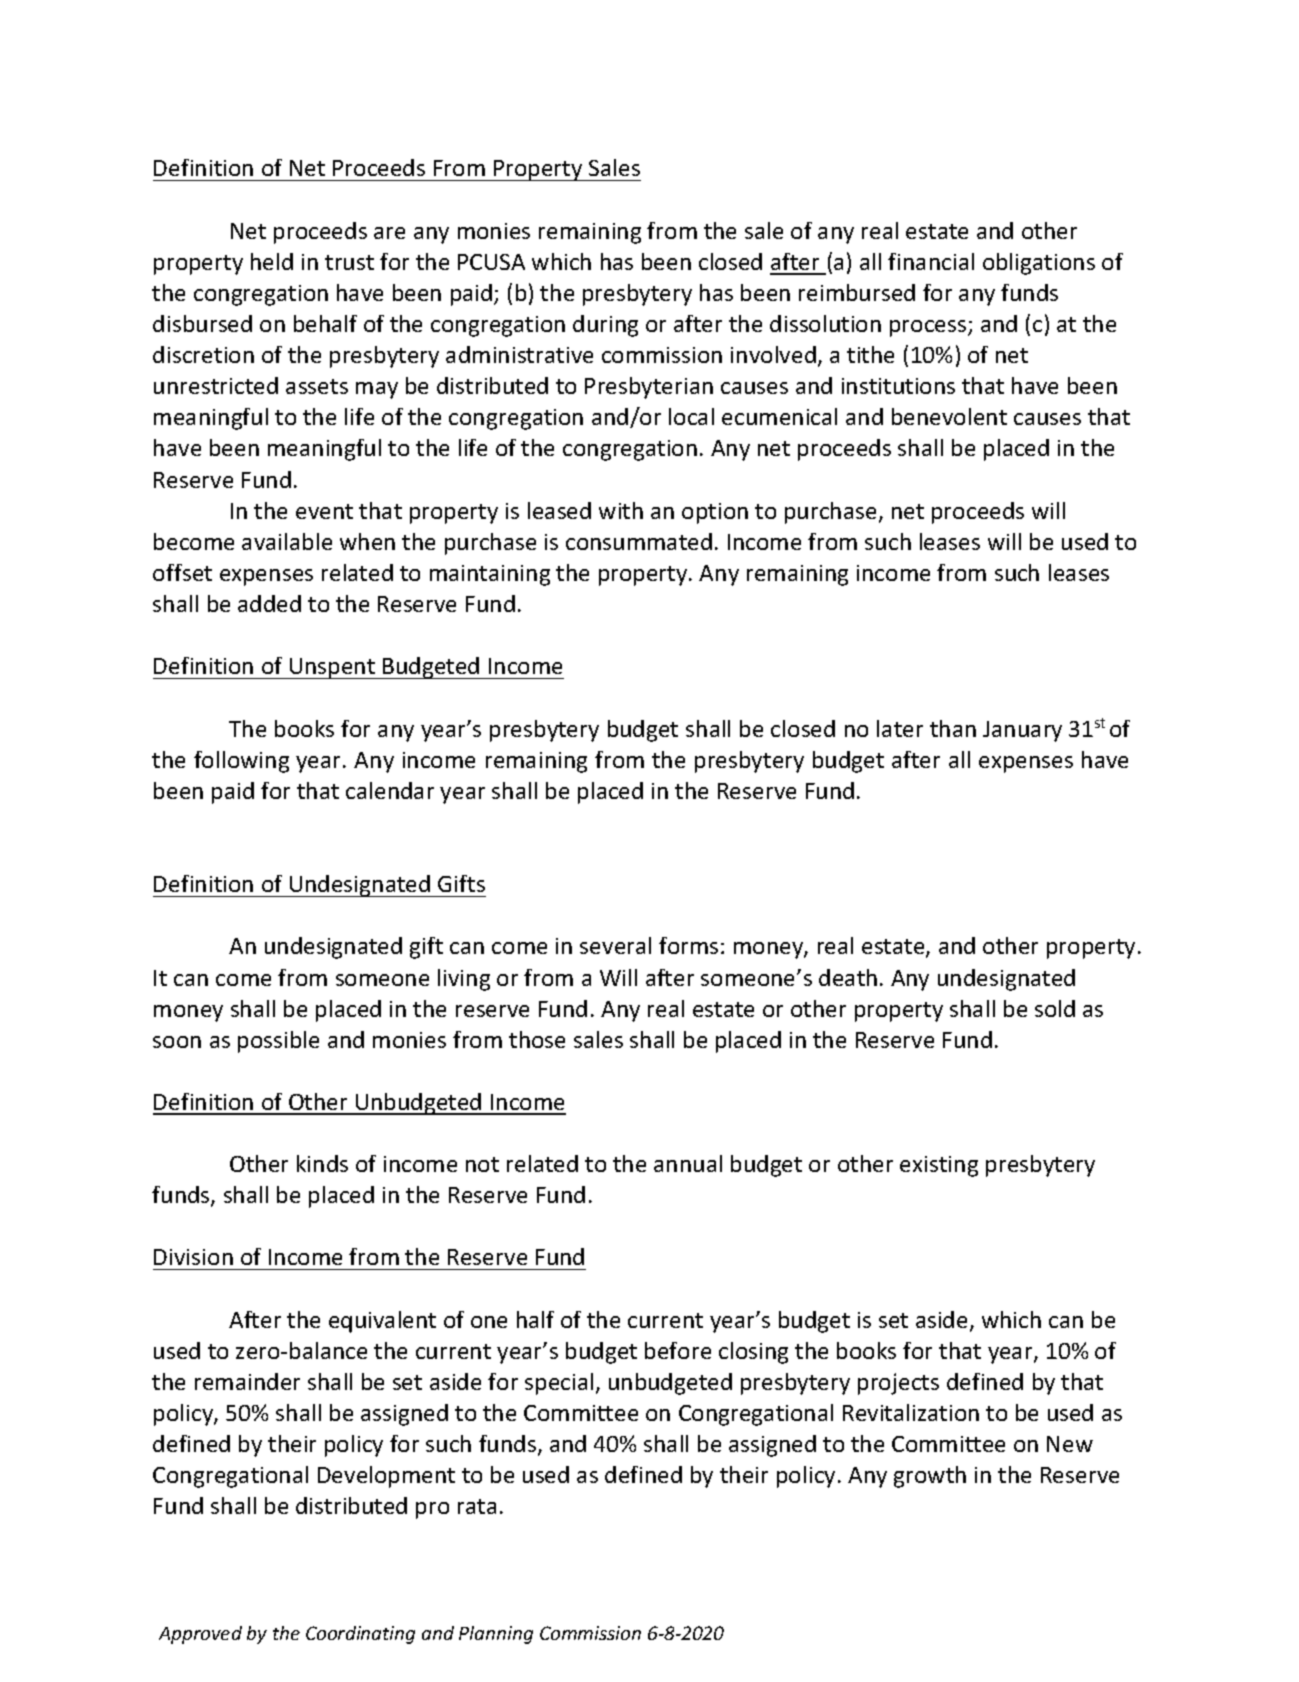  What do you see at coordinates (272, 261) in the page?
I see `held` at bounding box center [272, 261].
